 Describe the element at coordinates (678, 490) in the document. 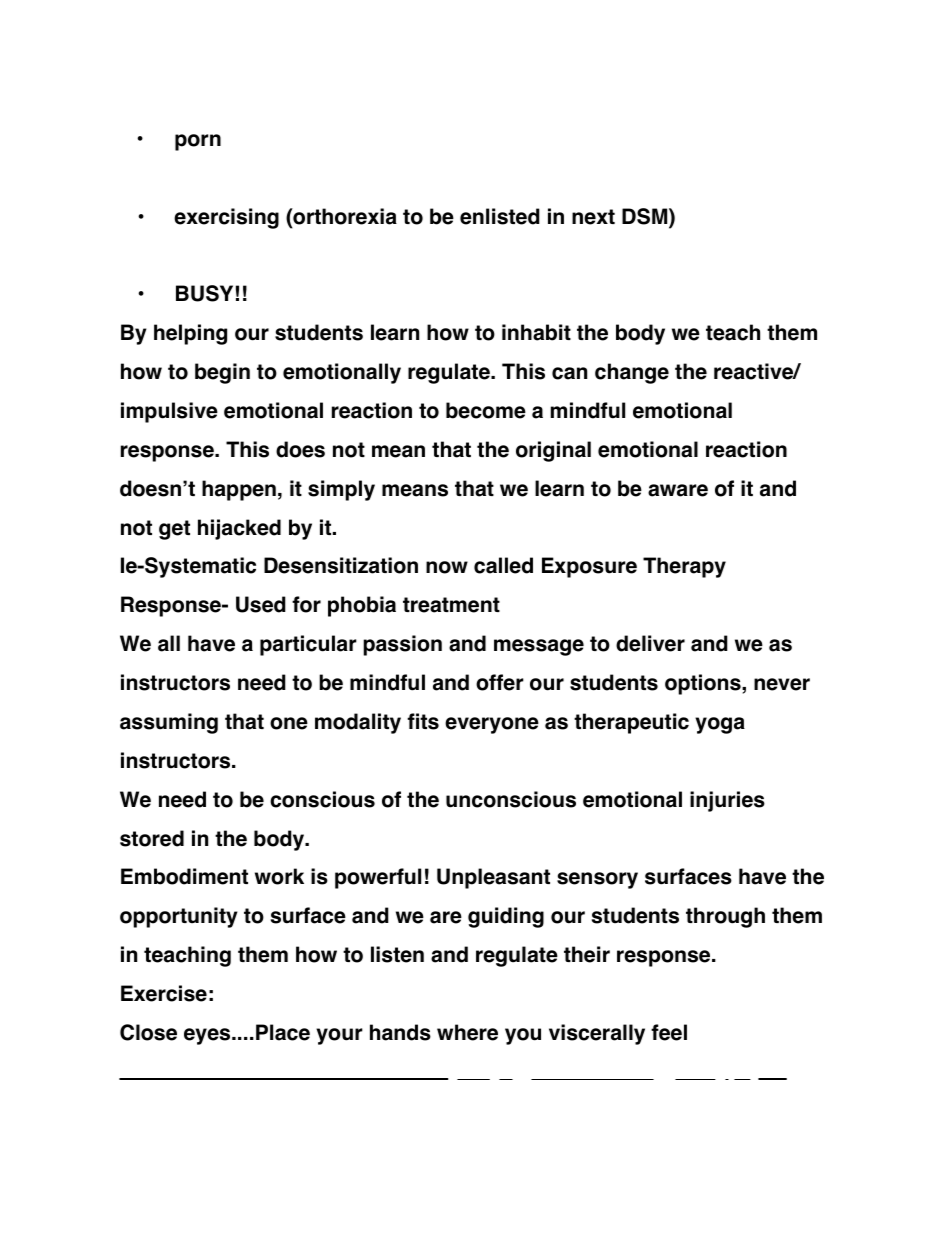

I see `aware` at that location.
